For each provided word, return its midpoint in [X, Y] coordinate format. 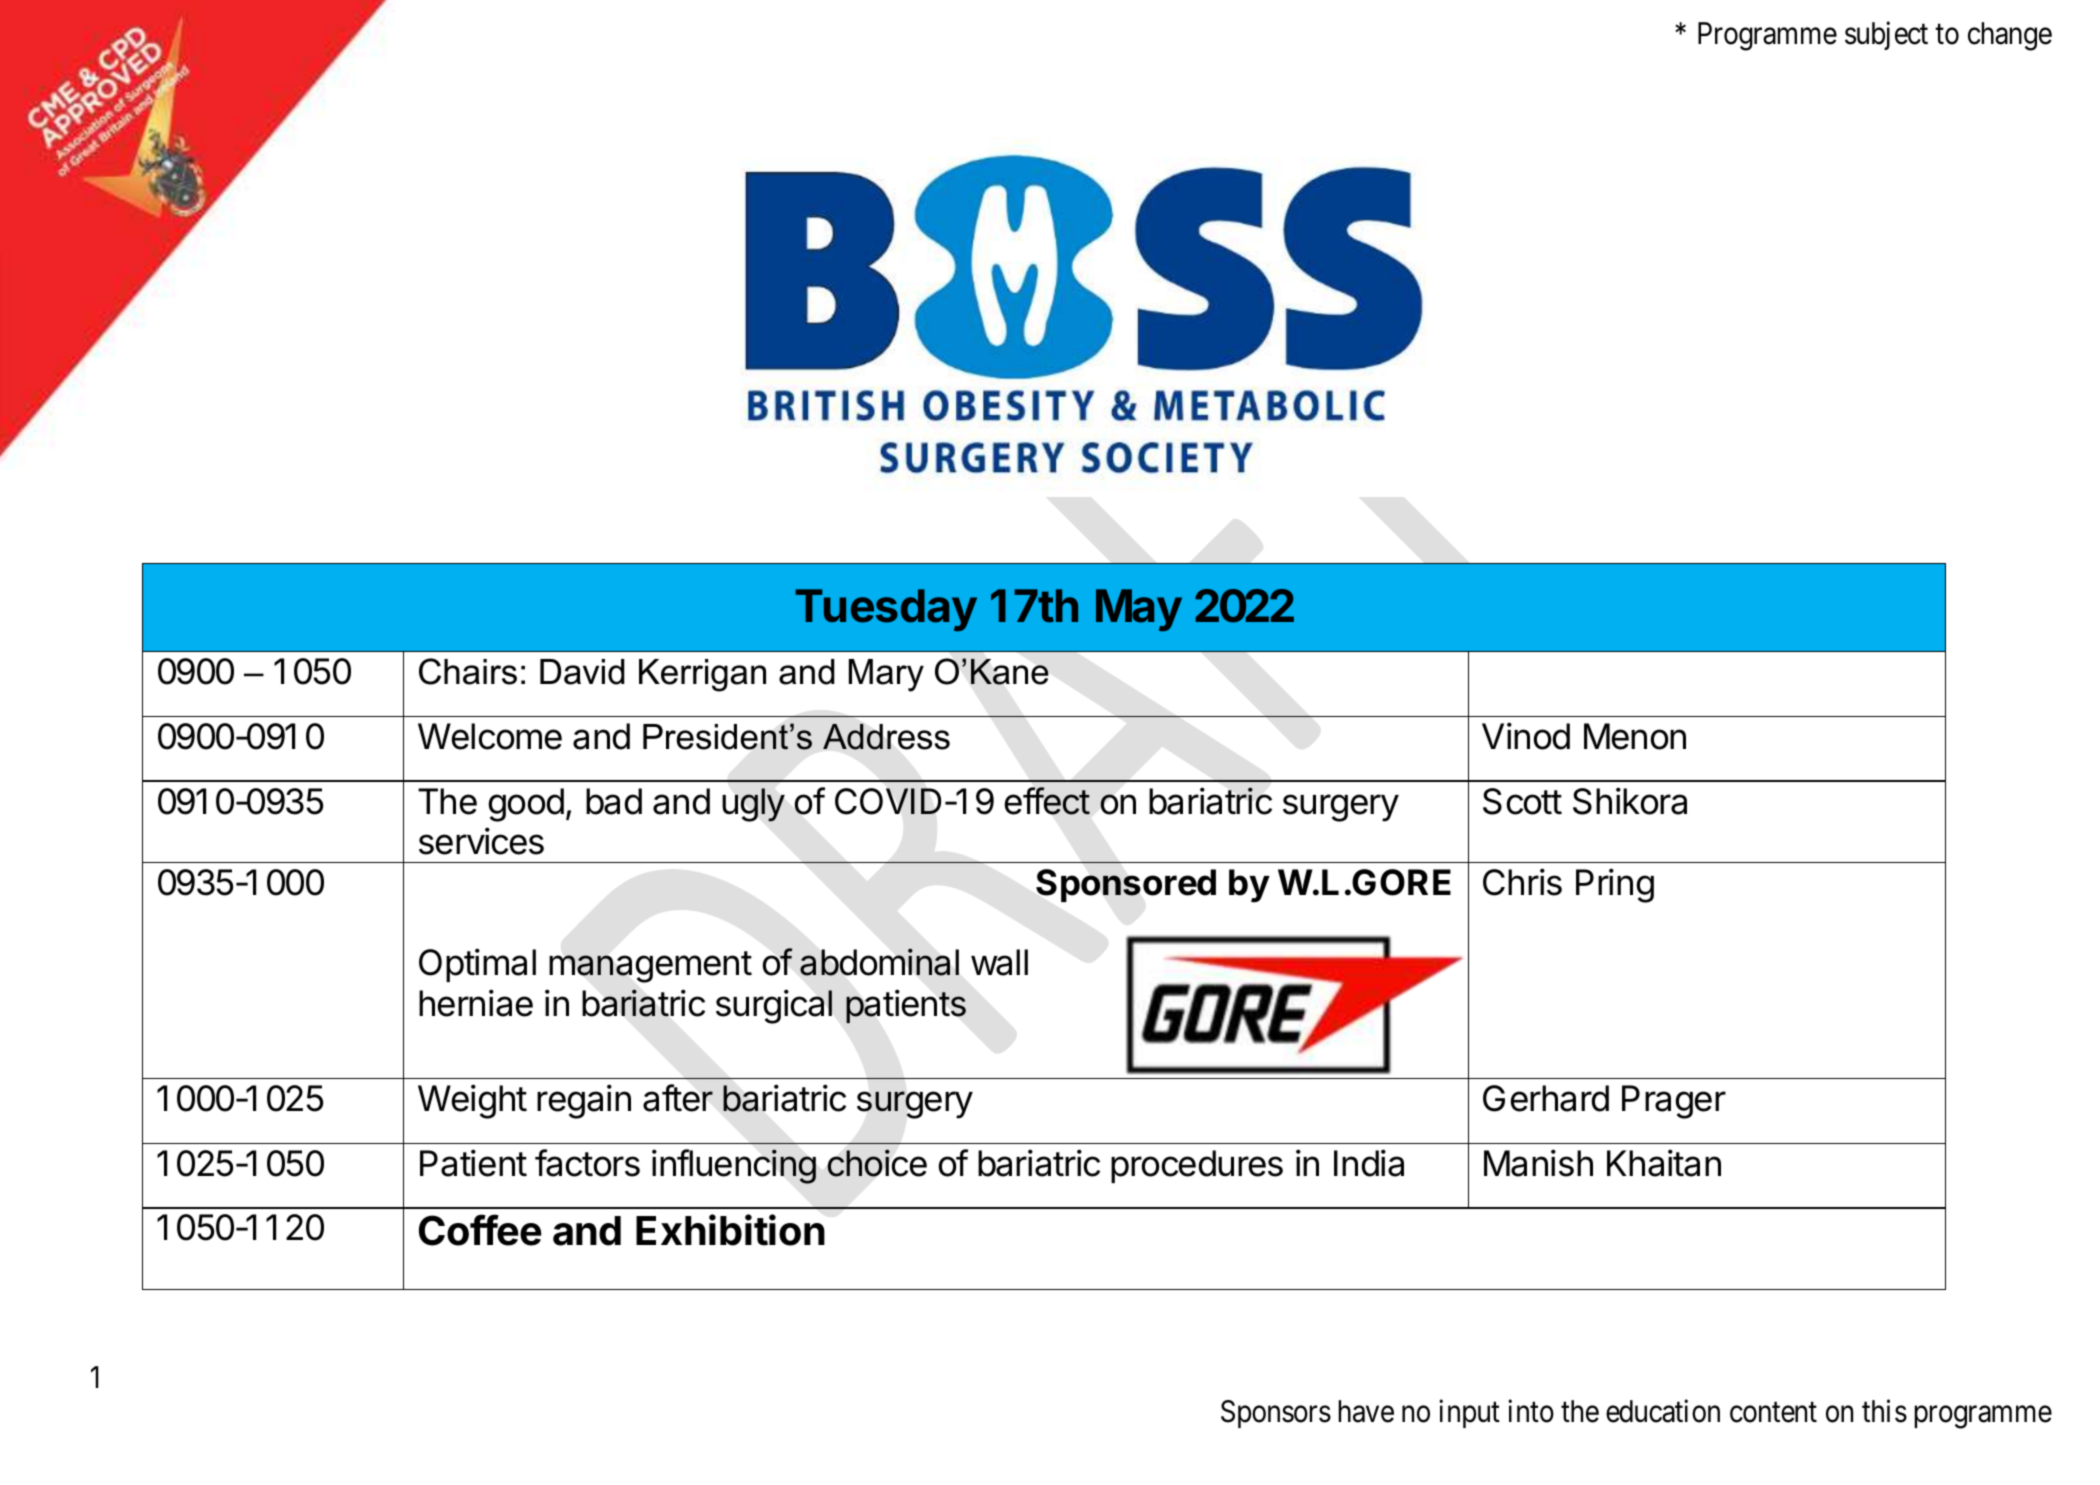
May [1139, 610]
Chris [1522, 882]
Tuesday [886, 610]
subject [1886, 36]
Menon [1635, 736]
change [2010, 36]
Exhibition [730, 1230]
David [582, 672]
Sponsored [1126, 885]
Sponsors [1276, 1414]
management [650, 967]
